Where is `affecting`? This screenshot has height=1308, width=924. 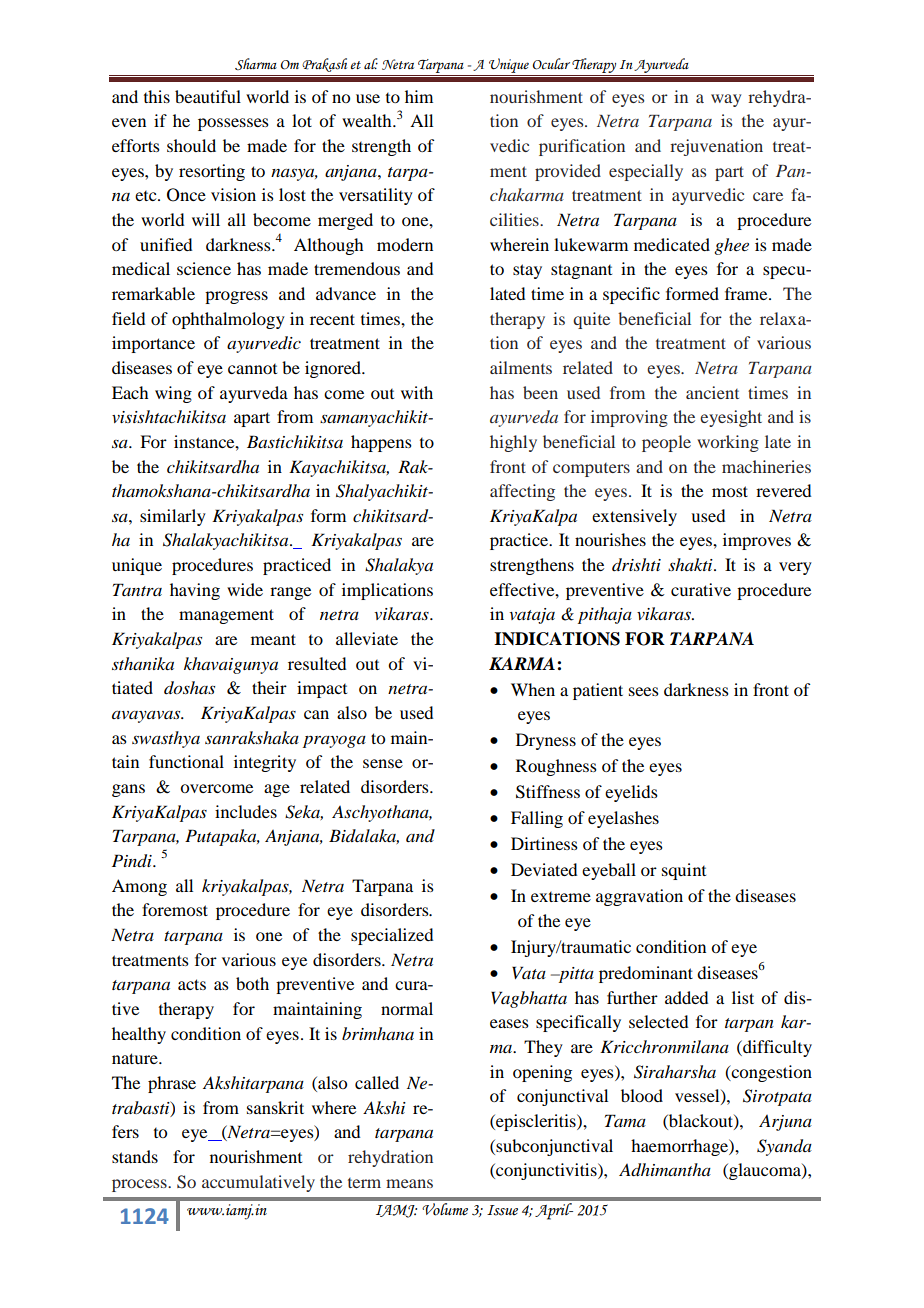 affecting is located at coordinates (522, 492).
